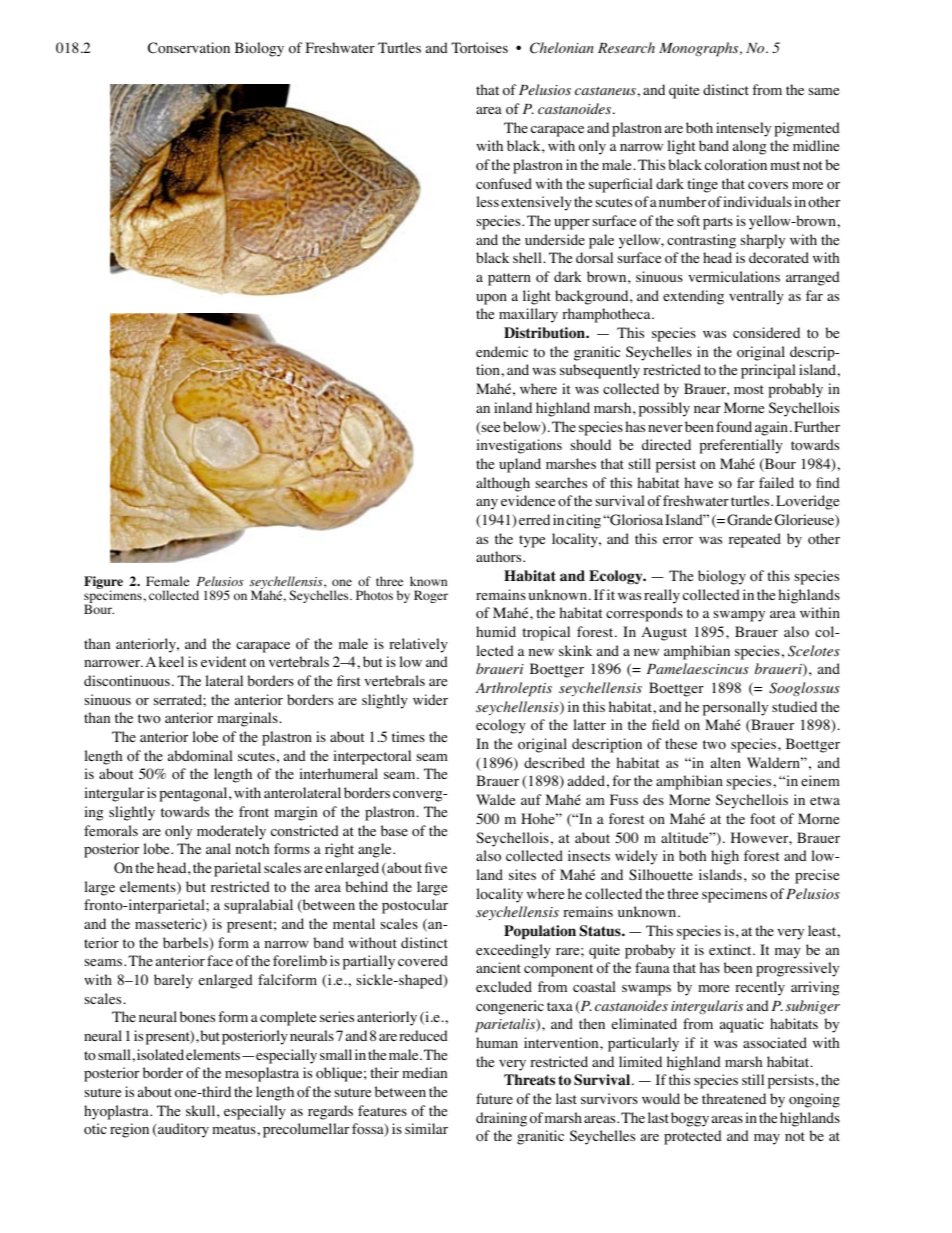  What do you see at coordinates (202, 1110) in the screenshot?
I see `skull` at bounding box center [202, 1110].
